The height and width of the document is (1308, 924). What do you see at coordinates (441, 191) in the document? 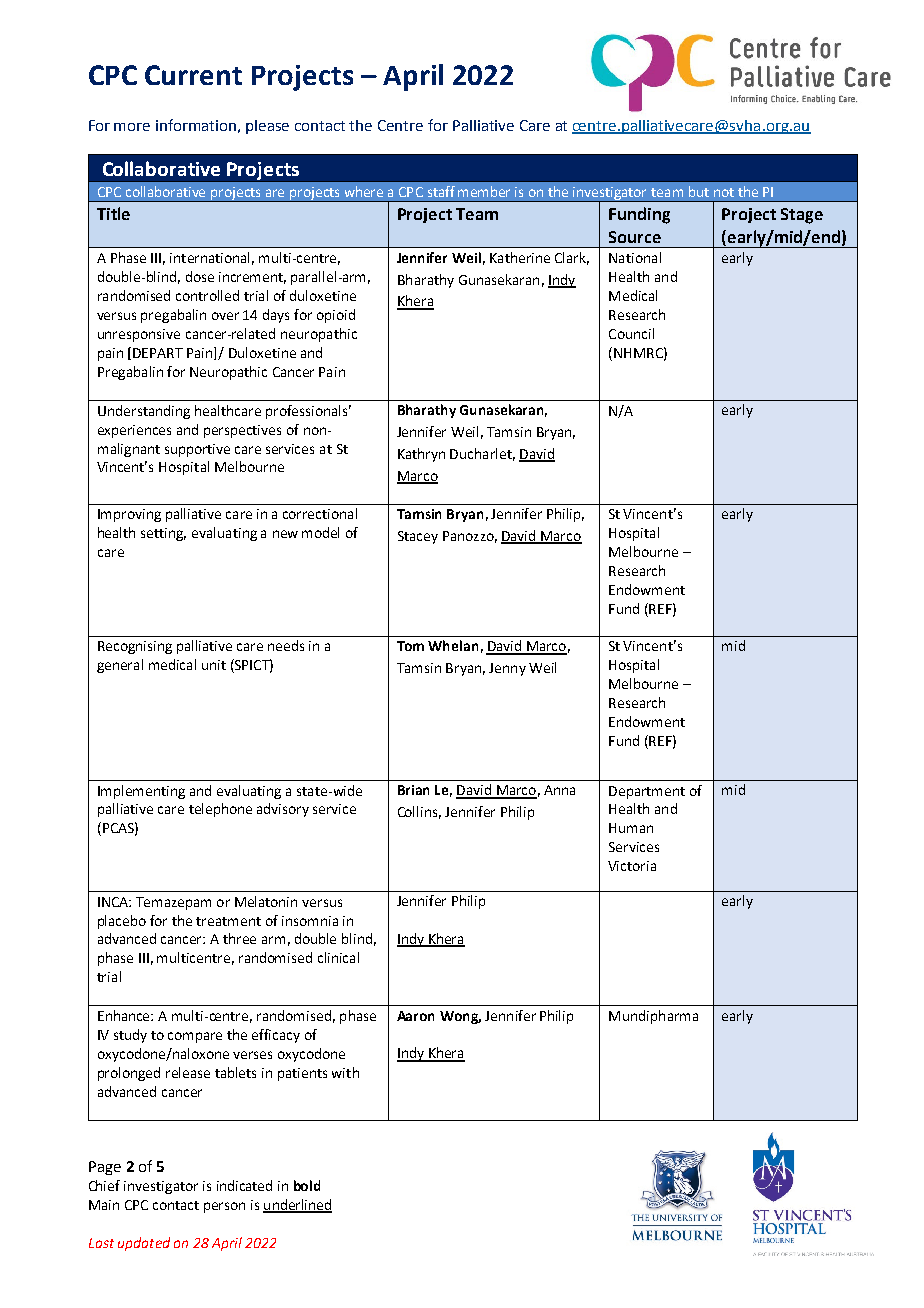
I see `staff` at bounding box center [441, 191].
